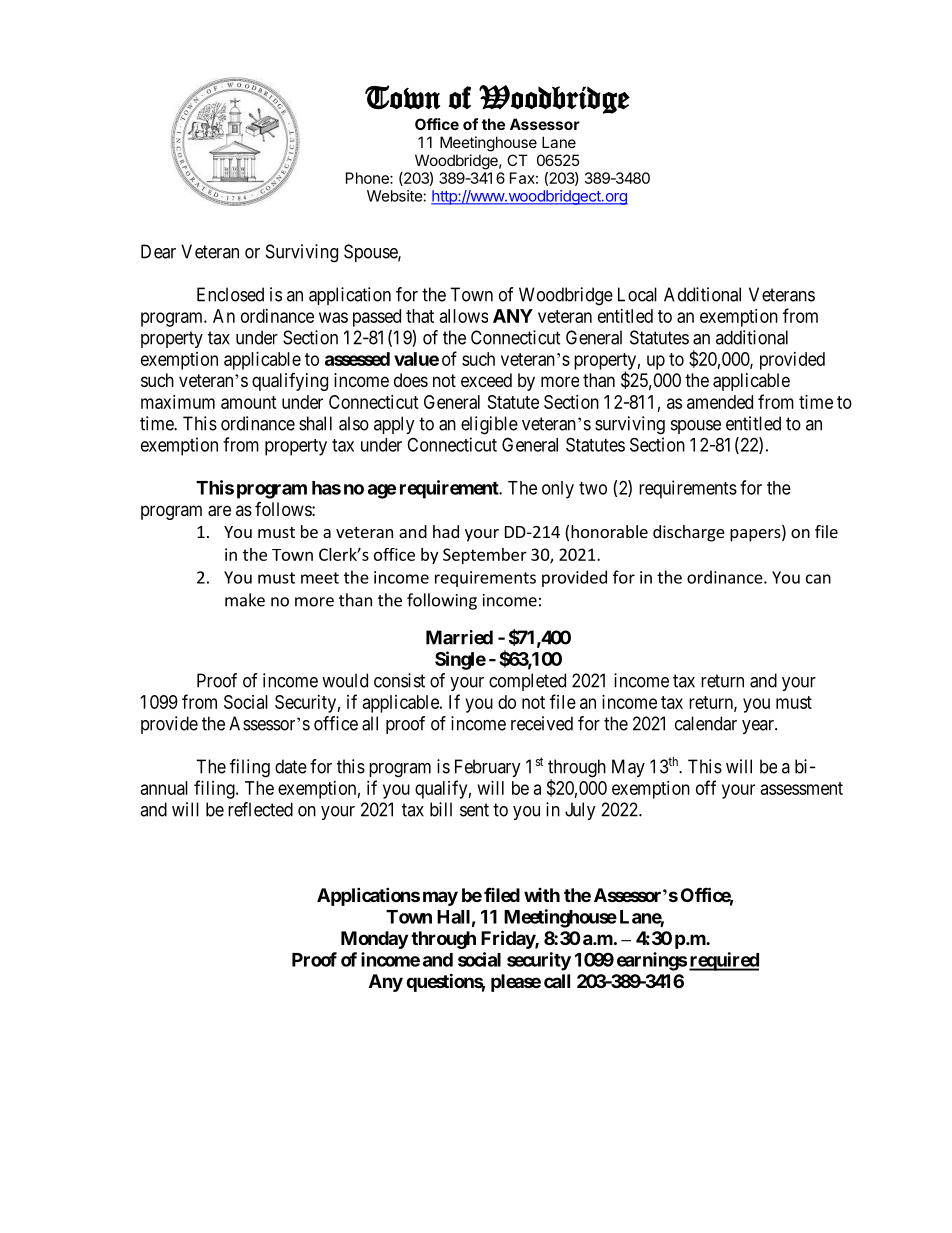  I want to click on Local, so click(637, 294).
